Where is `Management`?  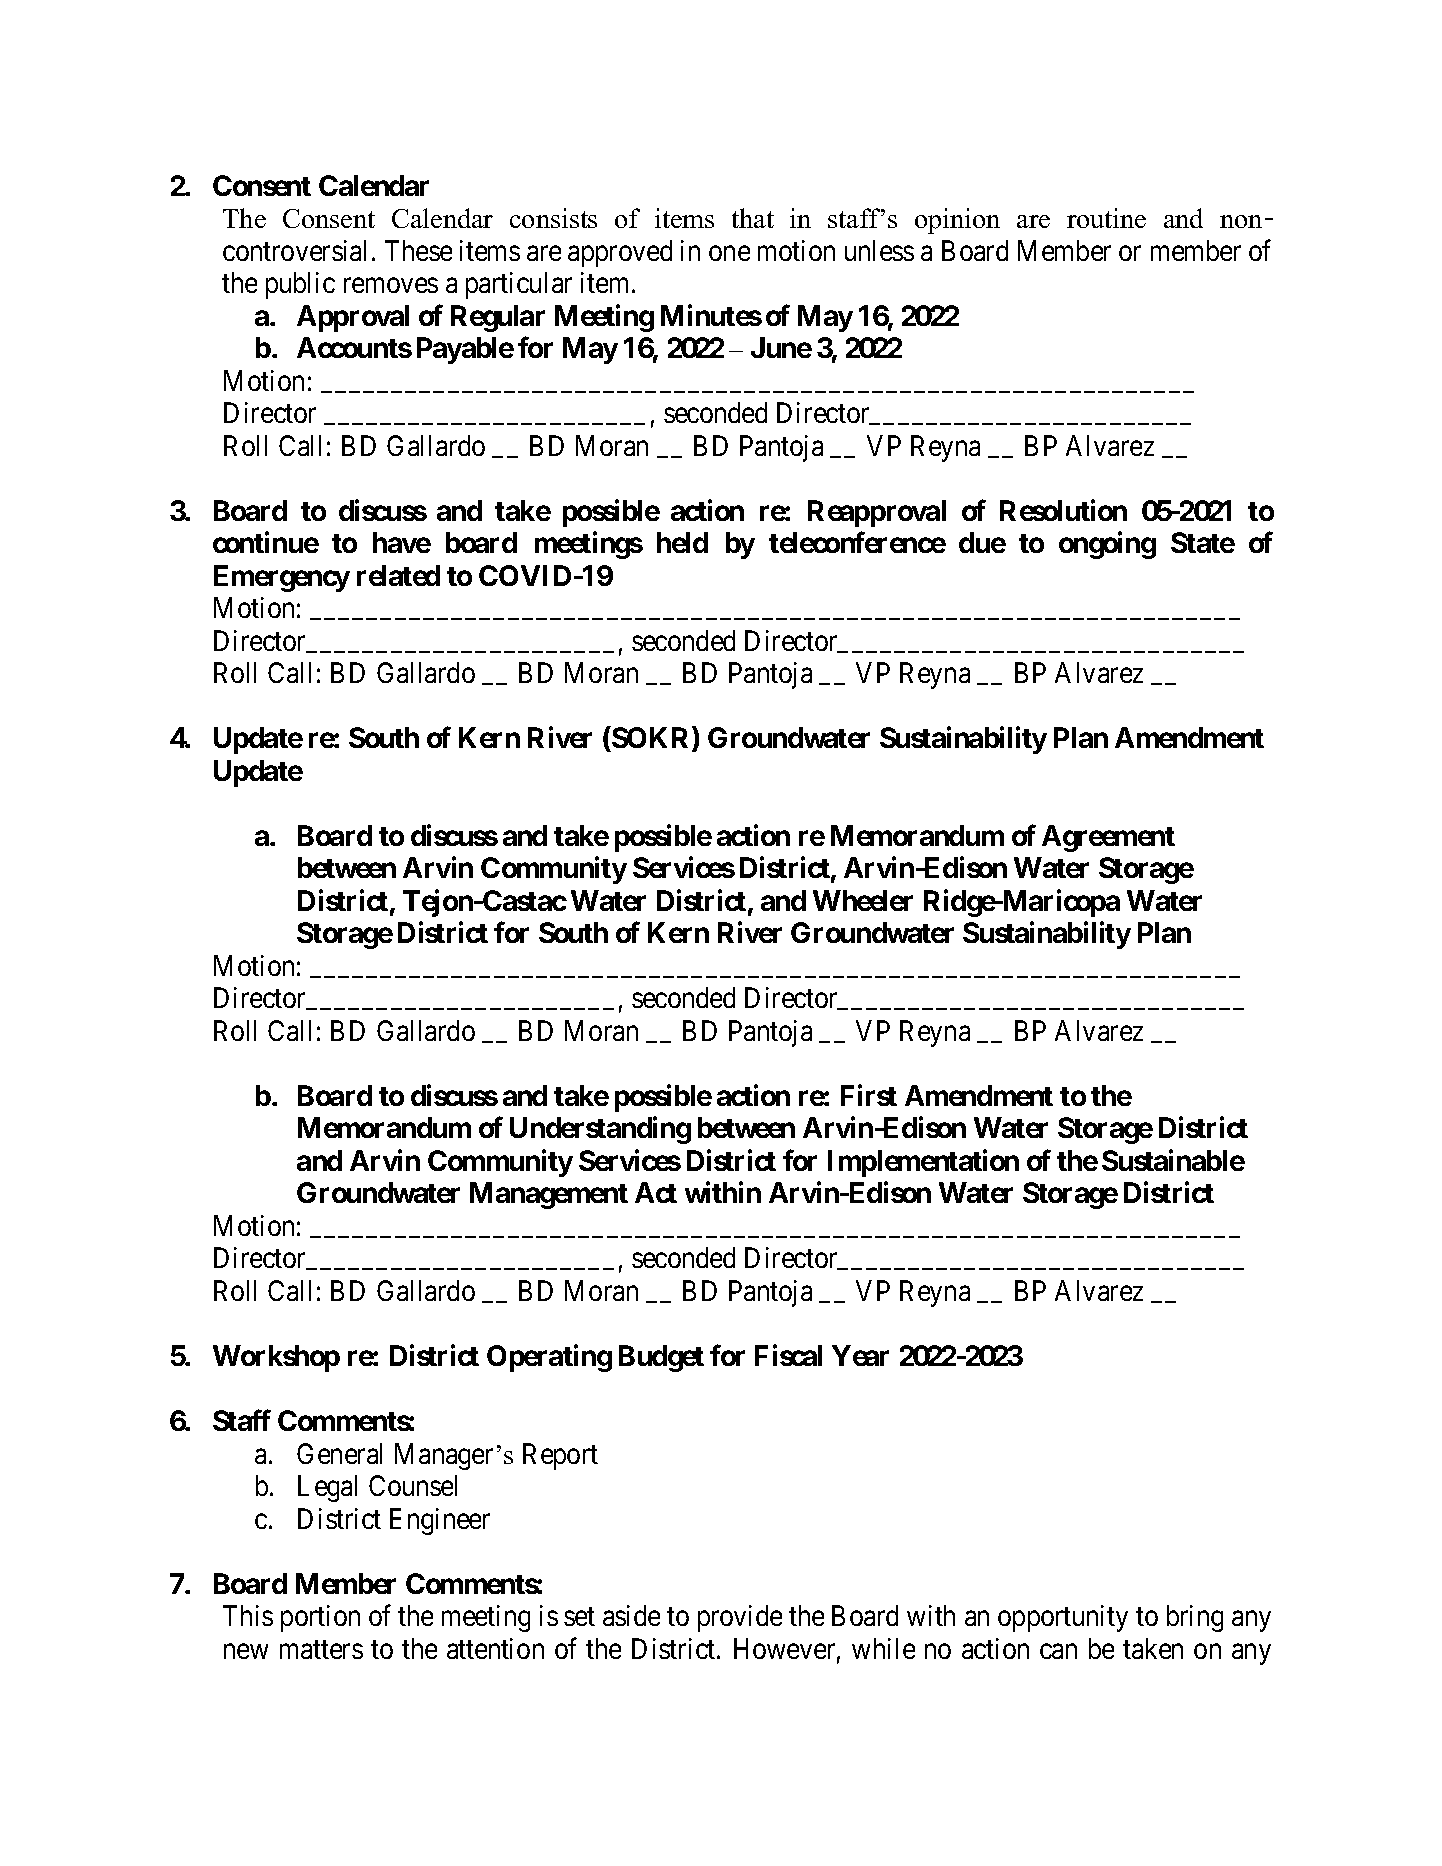 Management is located at coordinates (549, 1195).
